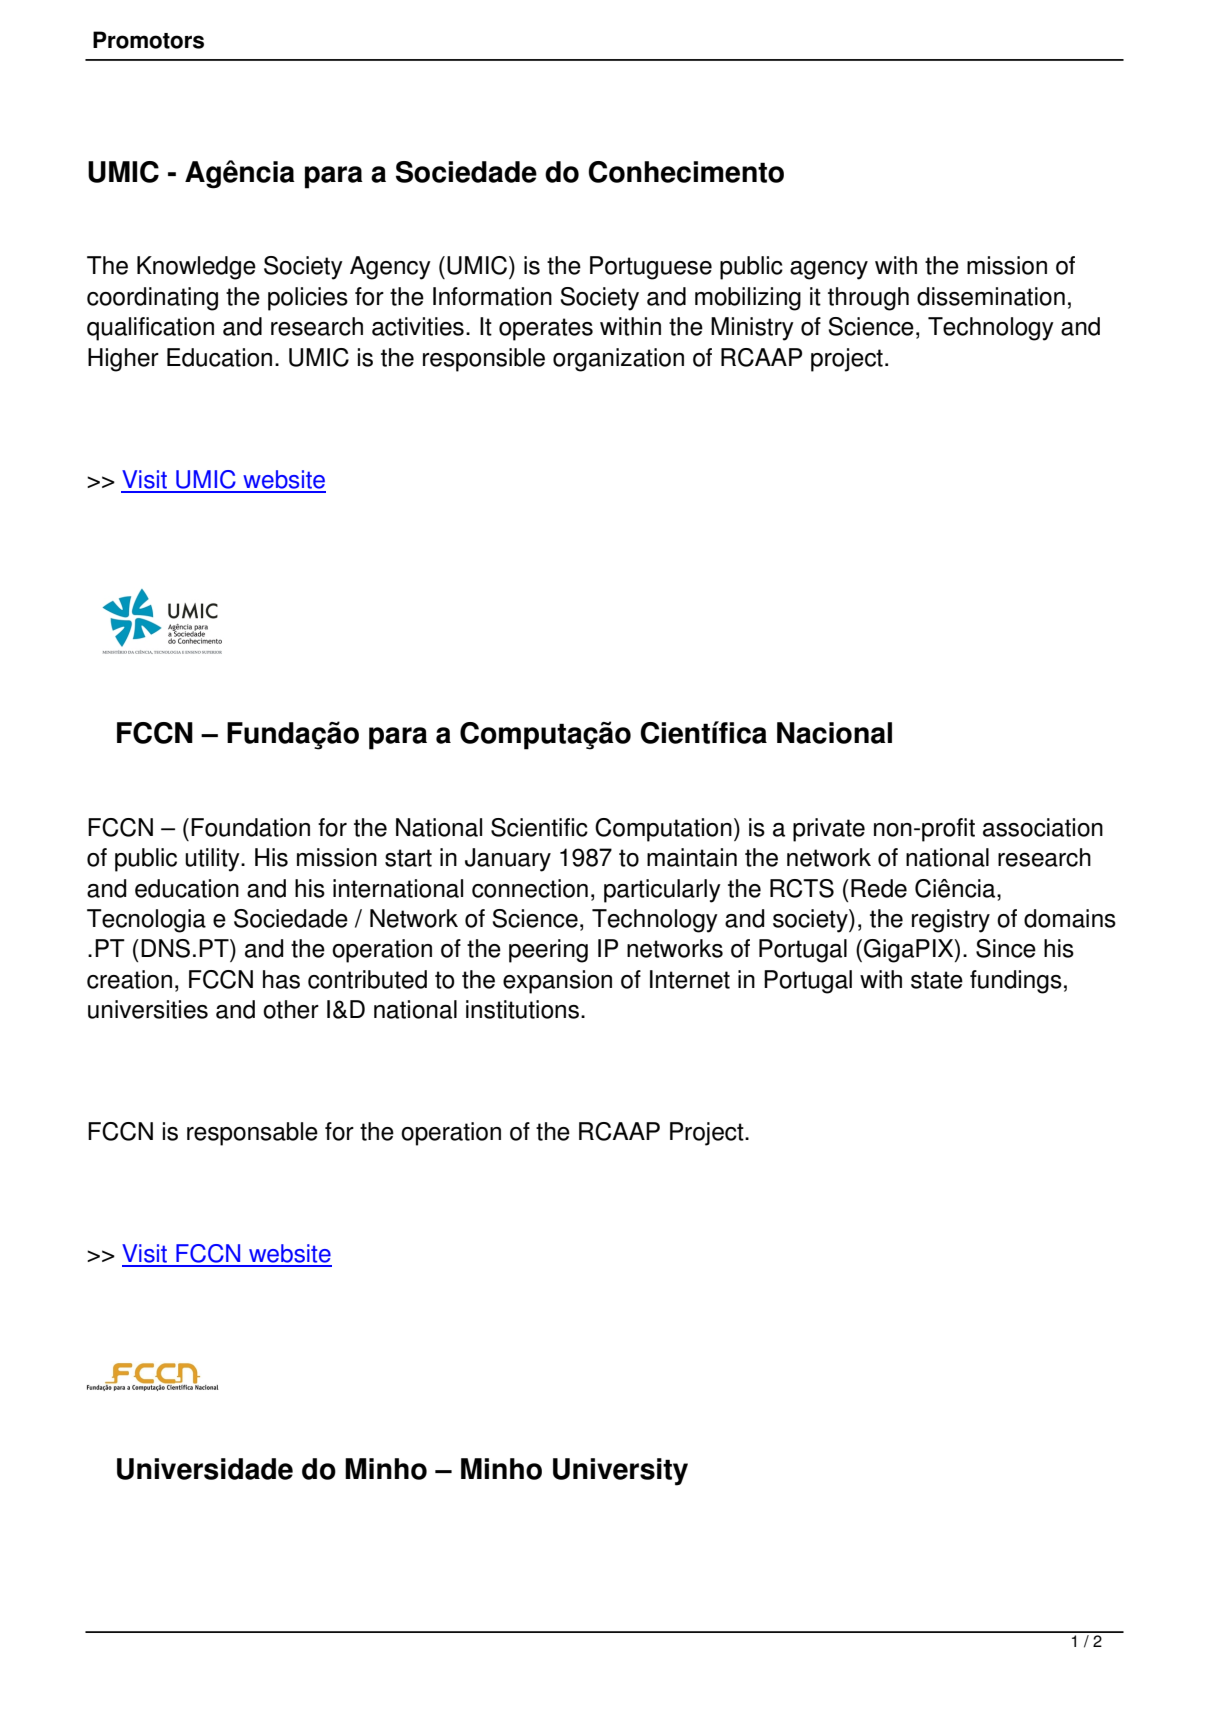 The height and width of the screenshot is (1710, 1209). Describe the element at coordinates (834, 733) in the screenshot. I see `Nacional` at that location.
